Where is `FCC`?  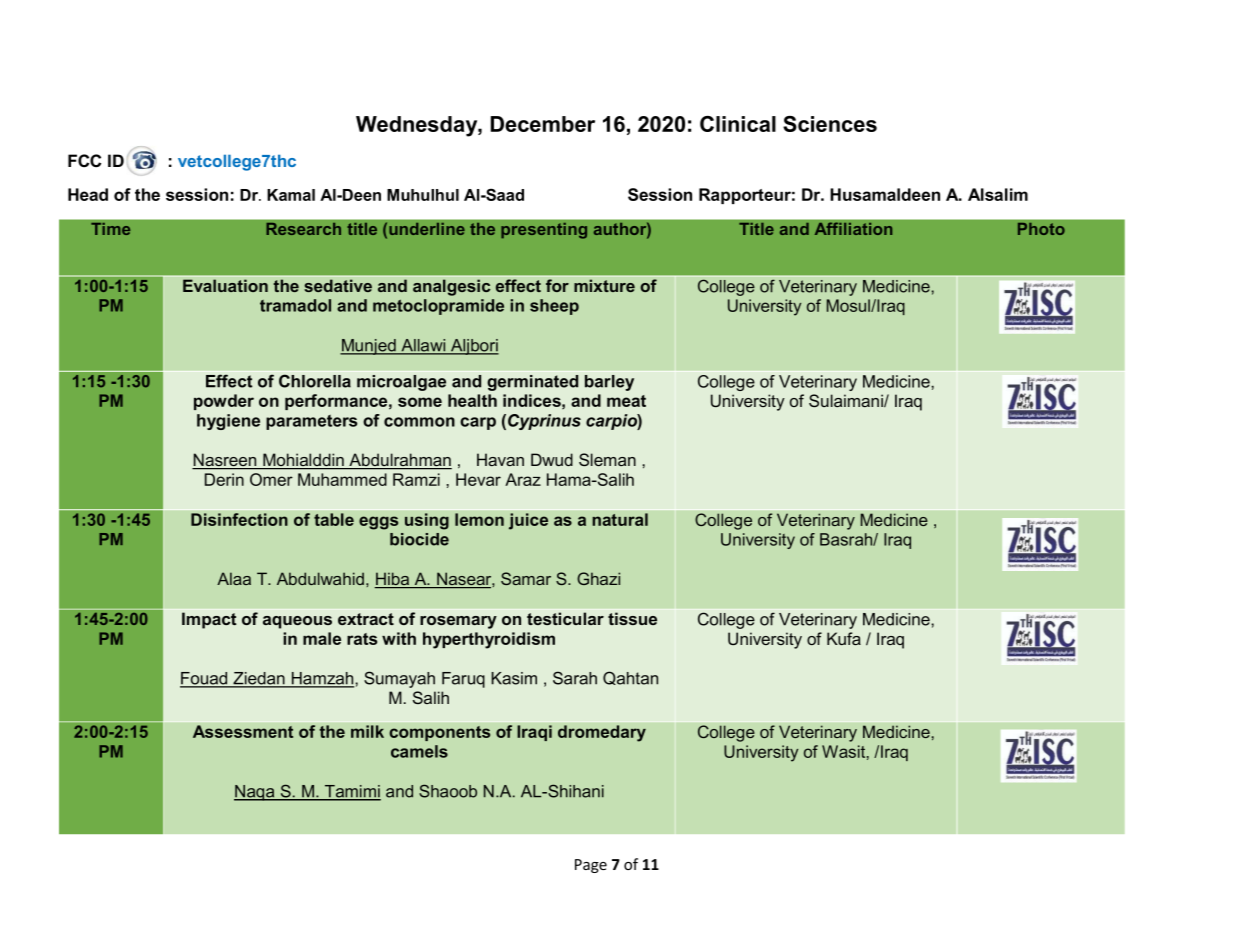
FCC is located at coordinates (84, 160).
